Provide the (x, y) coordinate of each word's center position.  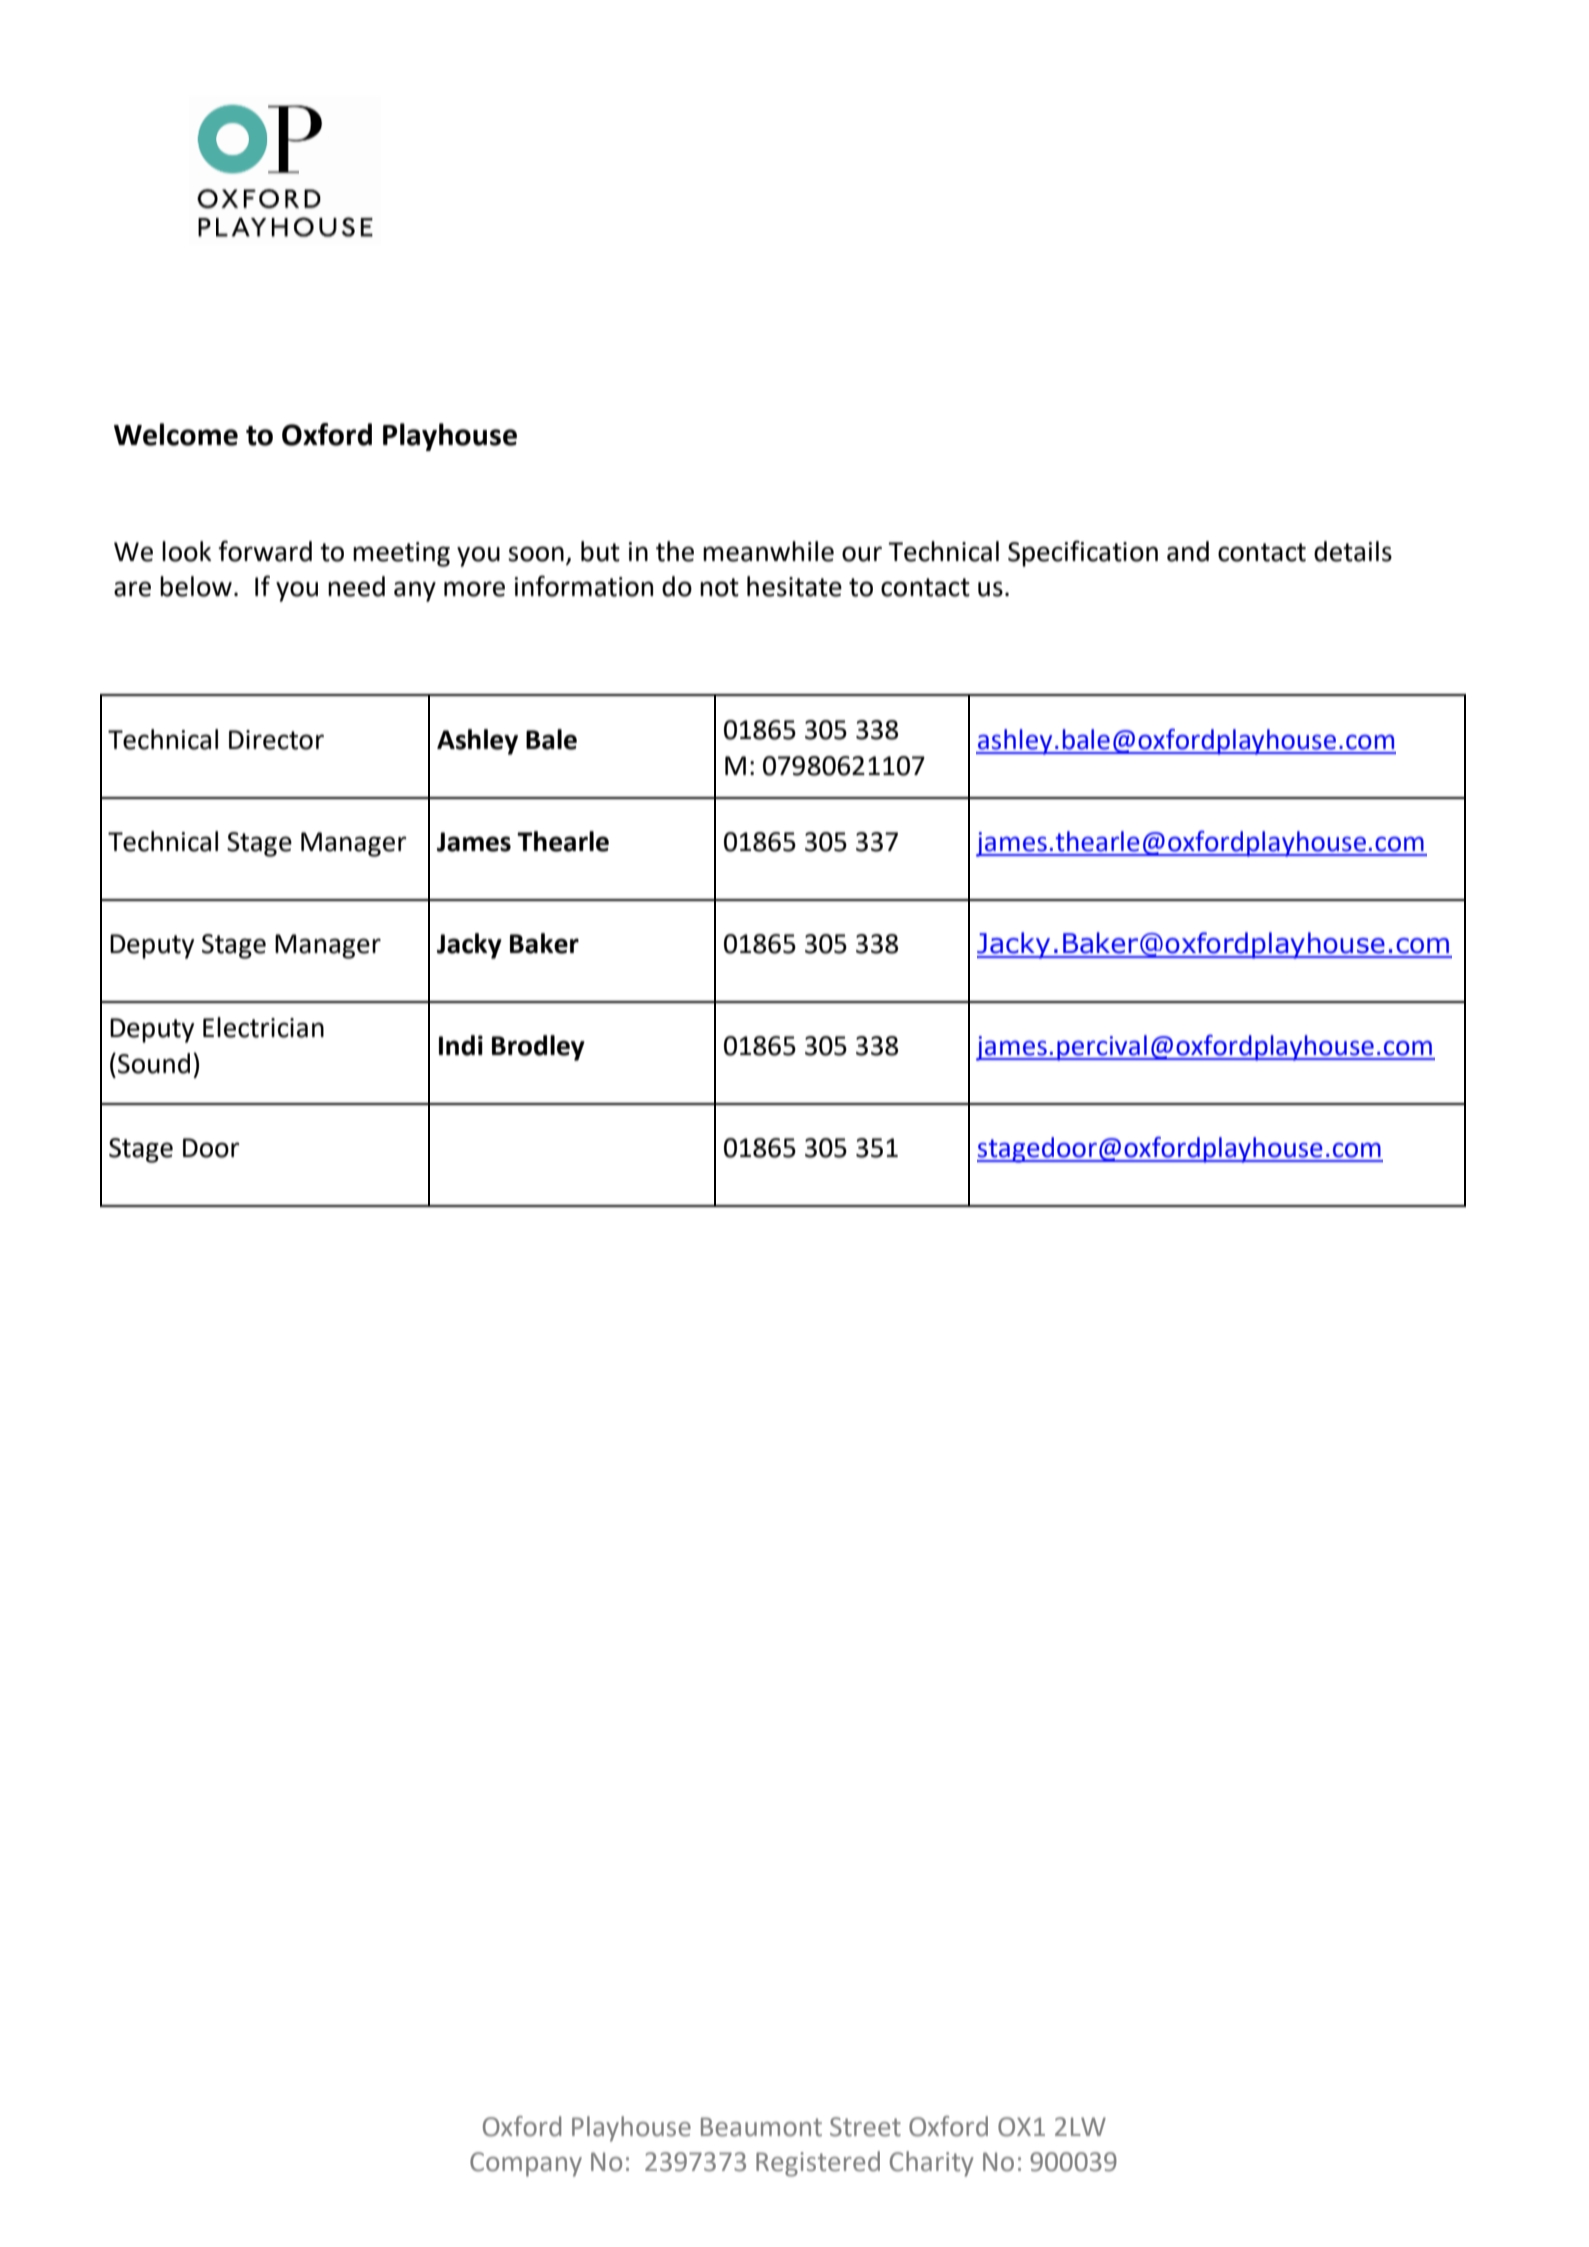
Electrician (263, 1027)
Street (865, 2127)
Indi (461, 1045)
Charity (931, 2164)
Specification (1083, 553)
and (1188, 551)
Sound (154, 1063)
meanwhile (768, 551)
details (1353, 551)
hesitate (794, 586)
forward (265, 551)
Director (276, 740)
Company (526, 2164)
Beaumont (761, 2127)
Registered (818, 2164)
